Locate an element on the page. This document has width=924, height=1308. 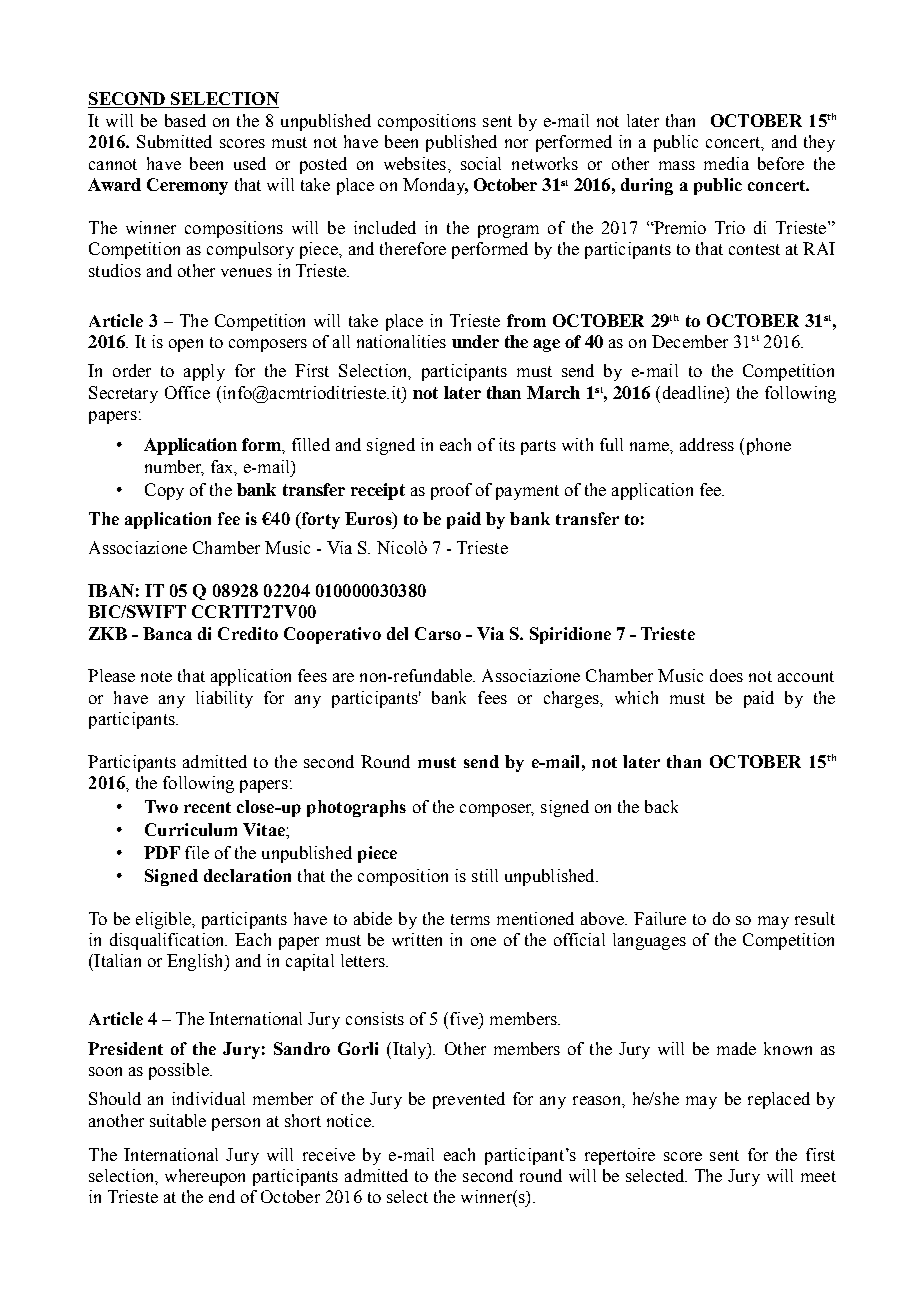
meet is located at coordinates (818, 1176).
